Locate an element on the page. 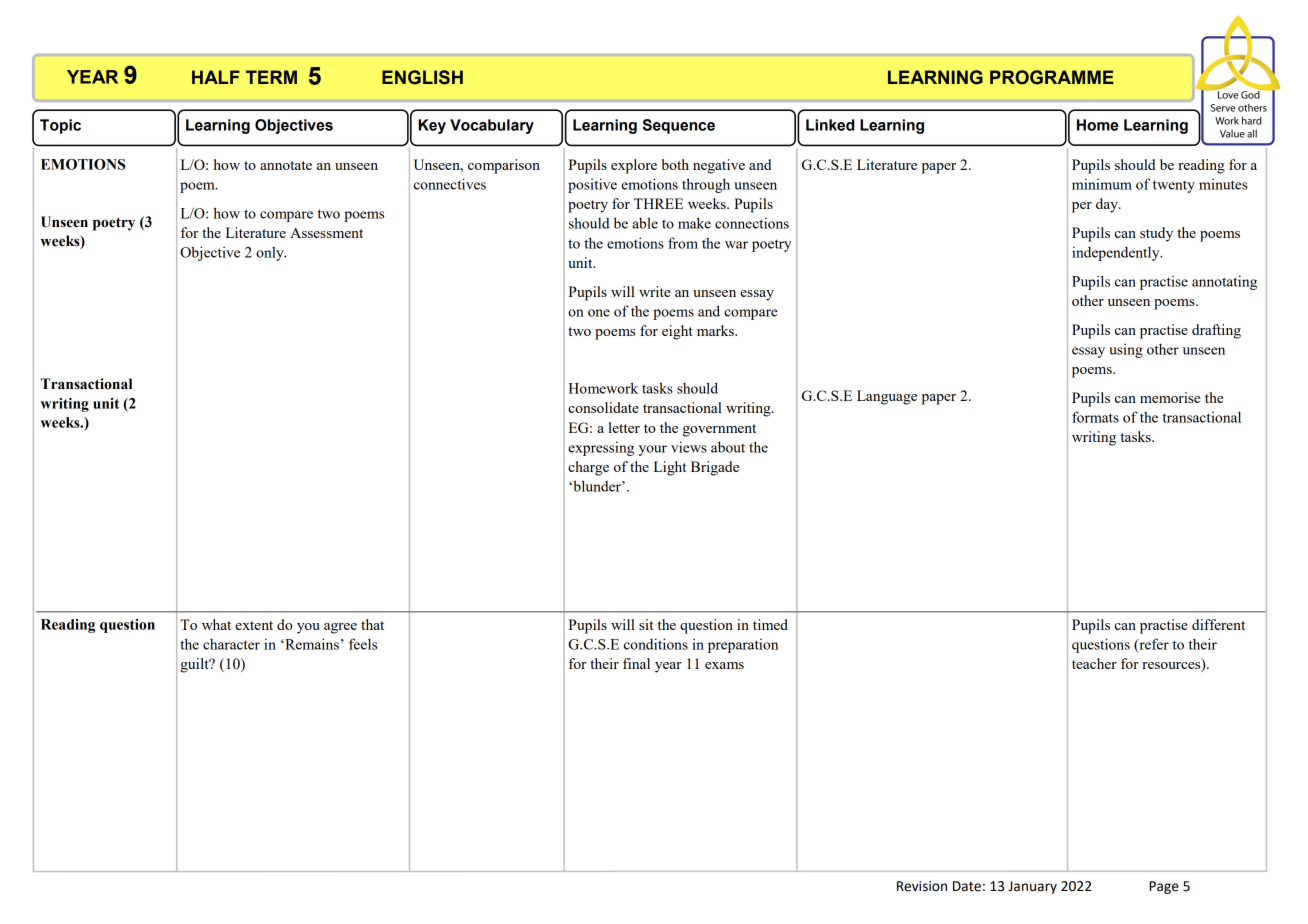 The image size is (1308, 924). only is located at coordinates (271, 253).
